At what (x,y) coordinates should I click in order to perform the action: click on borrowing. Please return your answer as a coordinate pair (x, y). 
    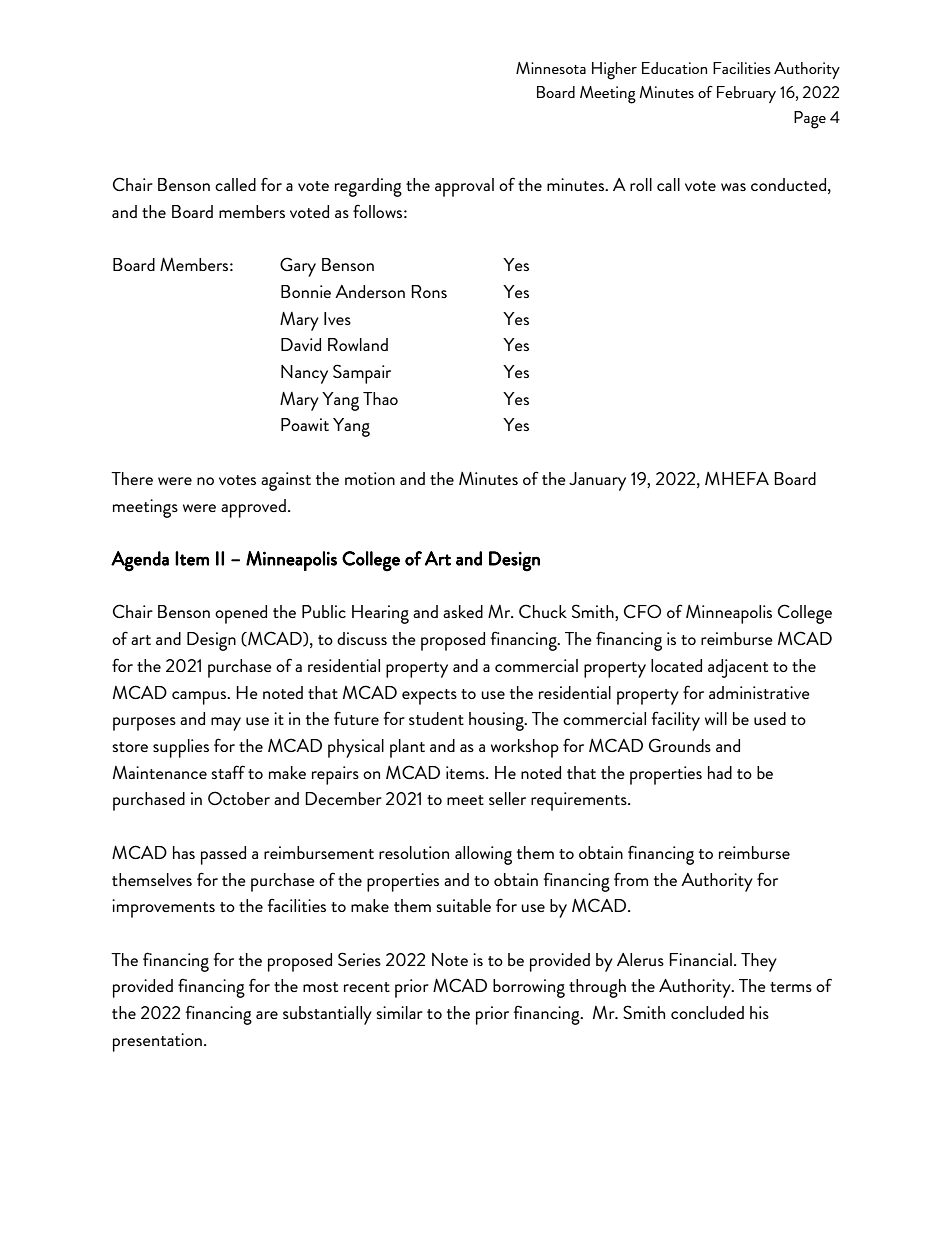
    Looking at the image, I should click on (529, 988).
